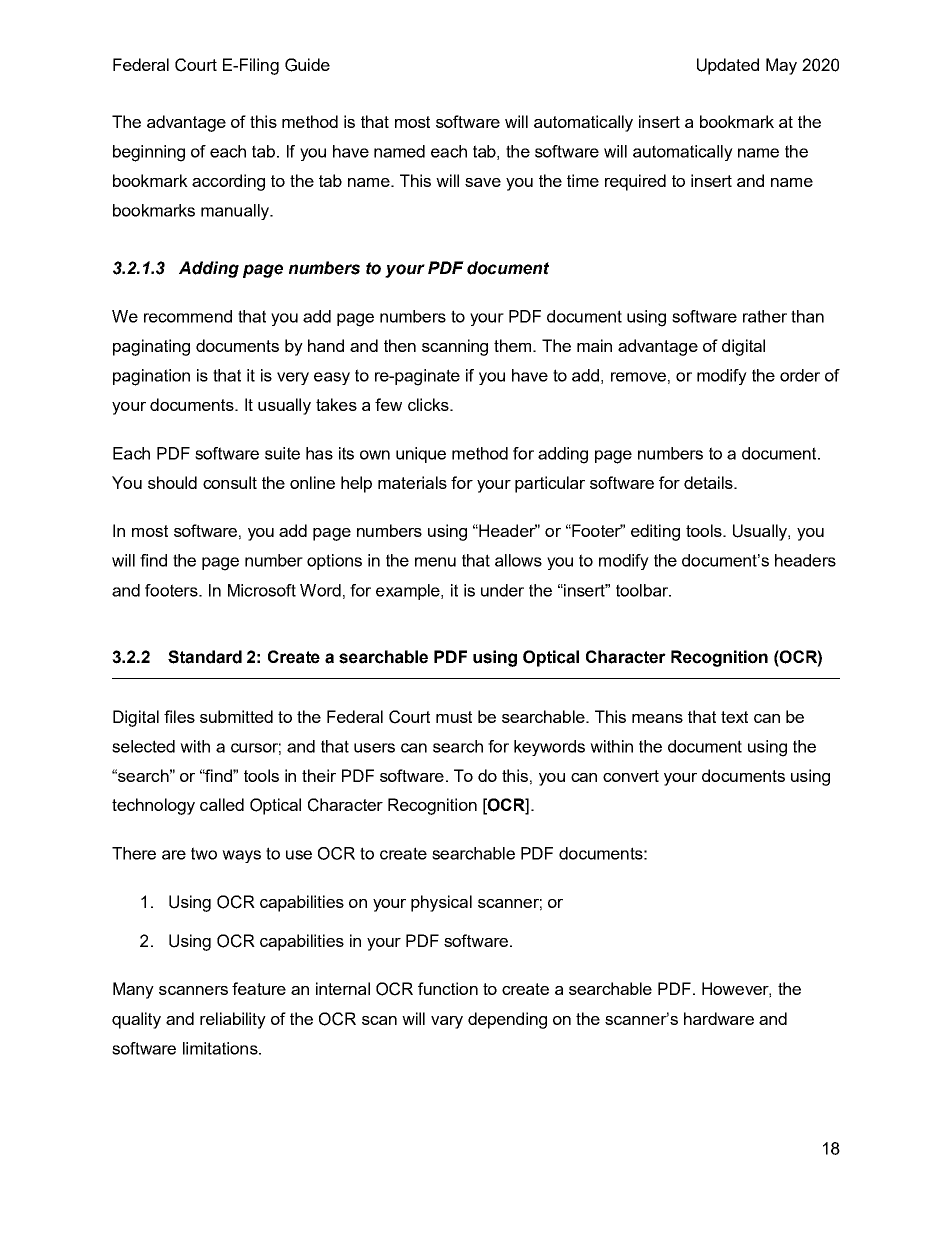 The width and height of the screenshot is (952, 1233). What do you see at coordinates (447, 1022) in the screenshot?
I see `vary` at bounding box center [447, 1022].
